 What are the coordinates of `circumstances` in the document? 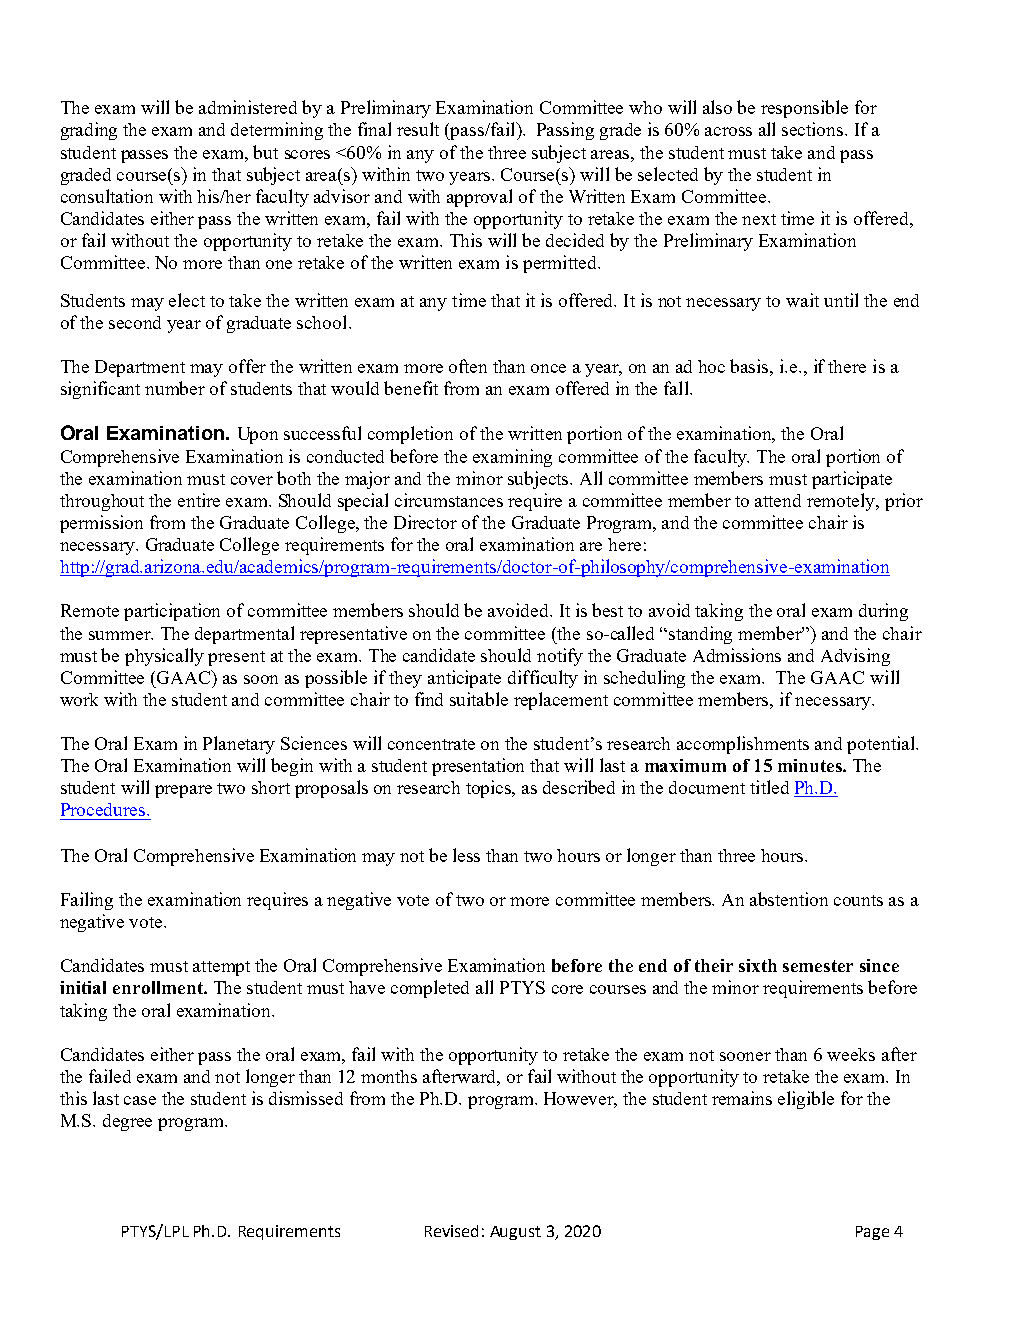 It's located at (449, 500).
